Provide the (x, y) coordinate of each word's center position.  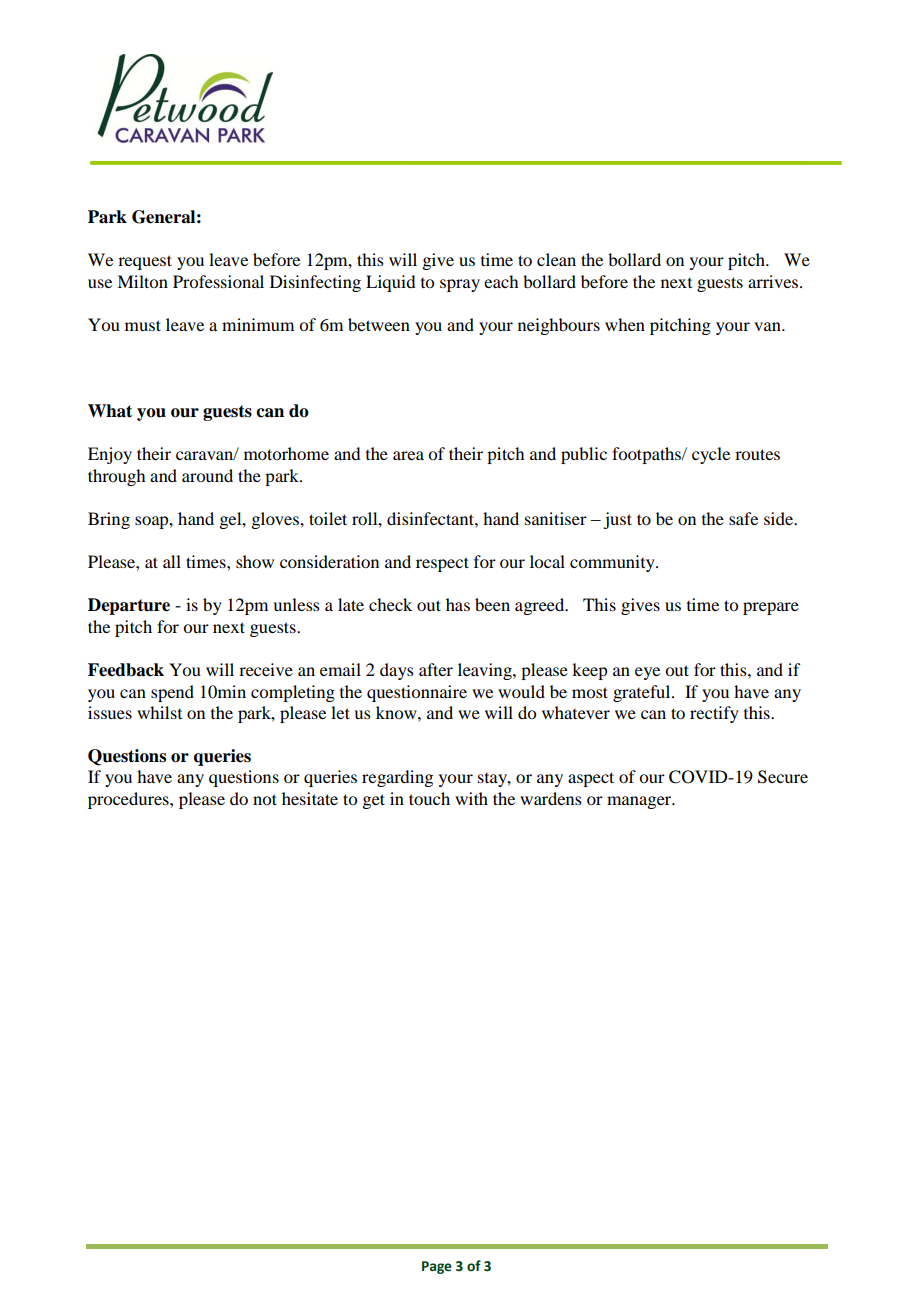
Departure (129, 606)
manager (640, 802)
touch (429, 798)
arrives (774, 281)
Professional (218, 281)
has (458, 604)
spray (460, 285)
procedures (129, 800)
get (373, 801)
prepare (771, 608)
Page (437, 1267)
